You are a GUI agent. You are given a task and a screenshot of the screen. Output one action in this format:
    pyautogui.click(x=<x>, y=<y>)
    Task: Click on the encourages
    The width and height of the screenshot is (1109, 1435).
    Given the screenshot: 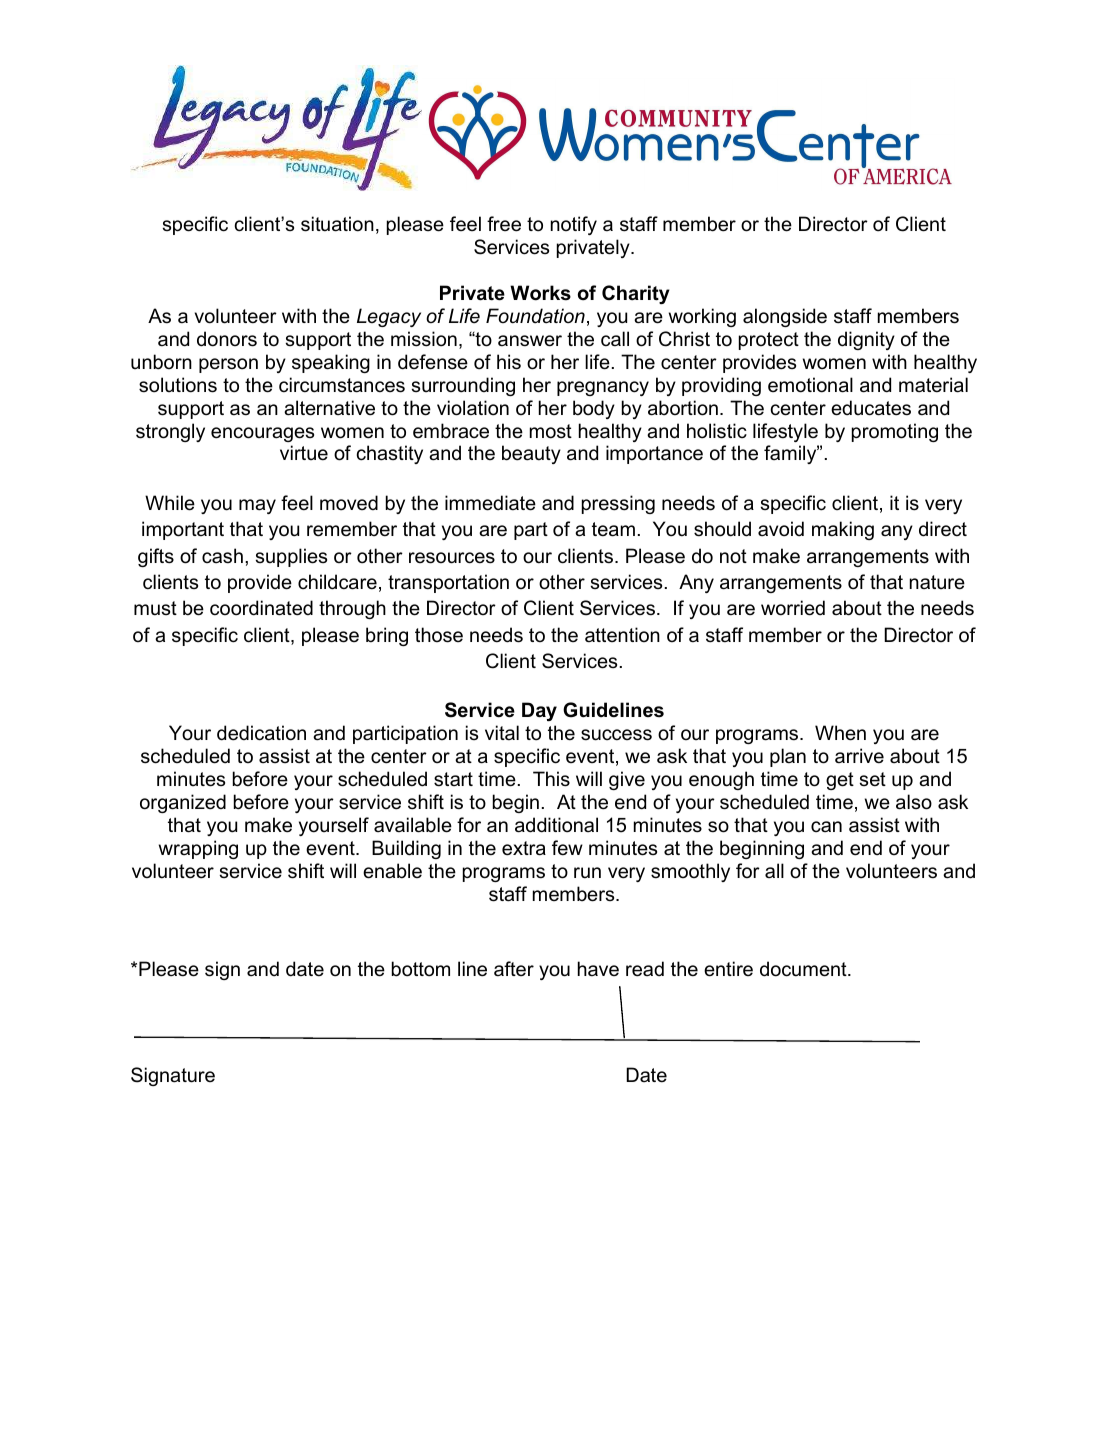 What is the action you would take?
    pyautogui.click(x=262, y=434)
